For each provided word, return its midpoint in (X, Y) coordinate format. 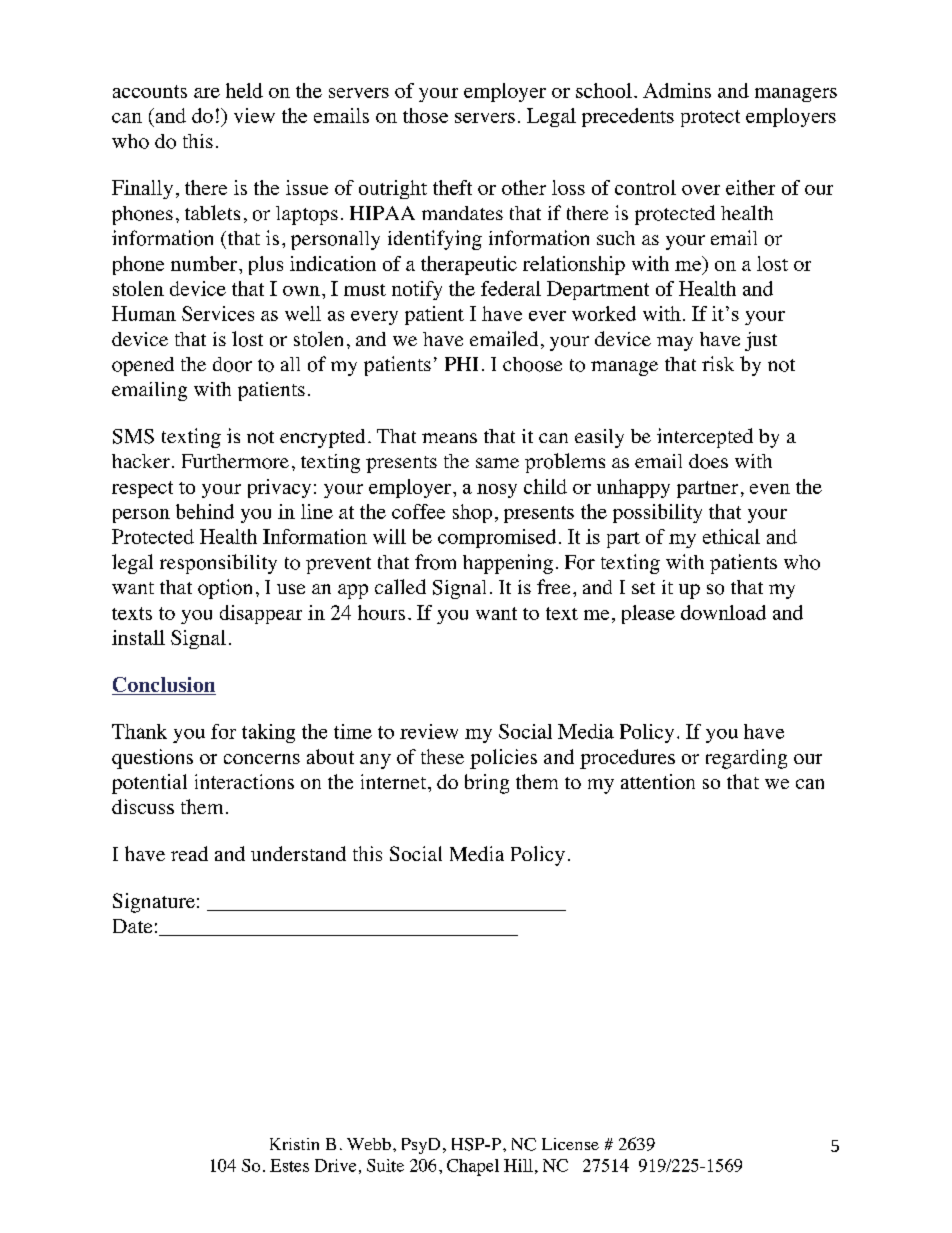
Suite (385, 1165)
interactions (244, 781)
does (708, 461)
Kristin (294, 1144)
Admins (677, 90)
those (425, 115)
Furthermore (235, 461)
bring (487, 784)
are (207, 93)
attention (658, 781)
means (449, 438)
